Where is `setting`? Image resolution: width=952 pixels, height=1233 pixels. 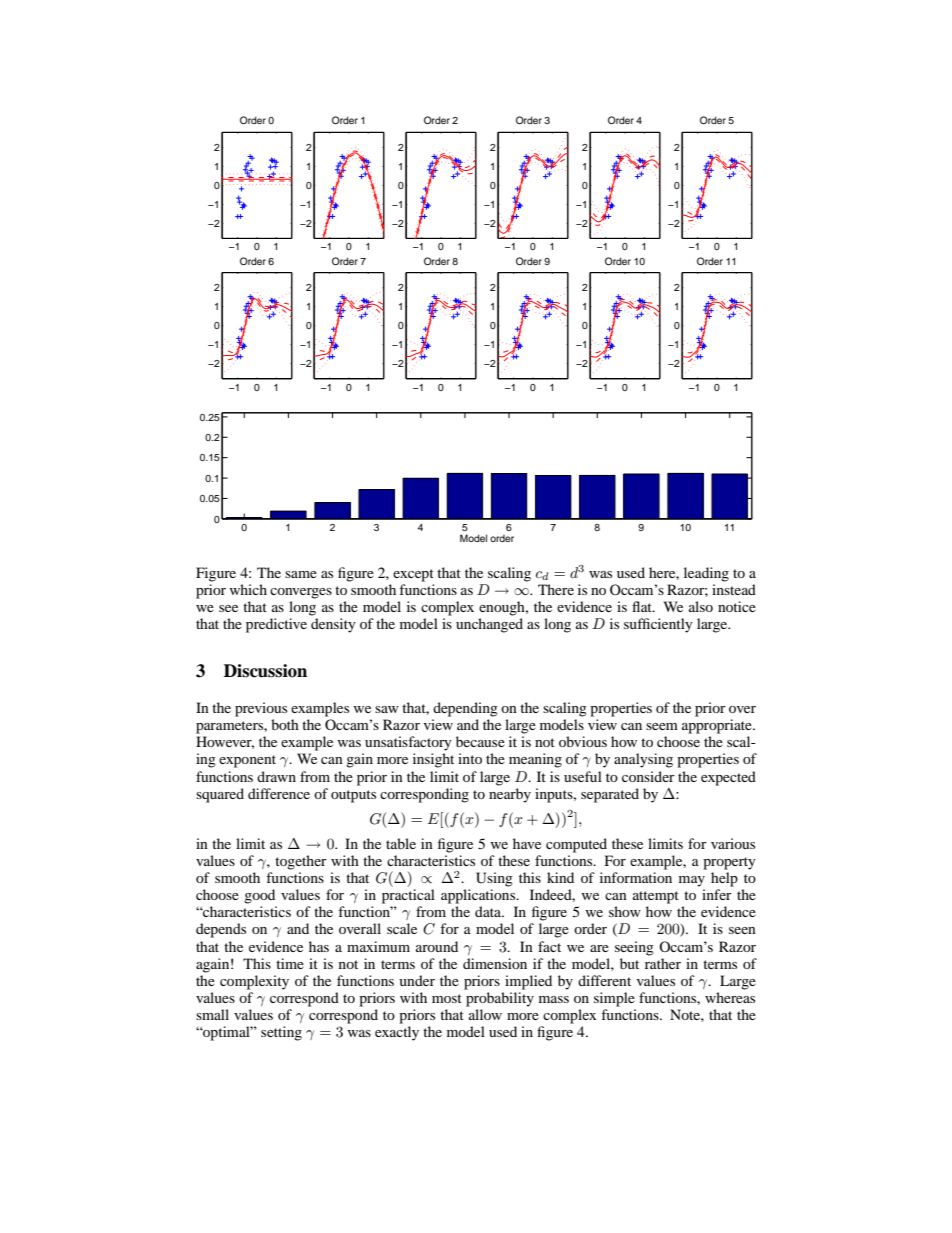 setting is located at coordinates (281, 1033).
